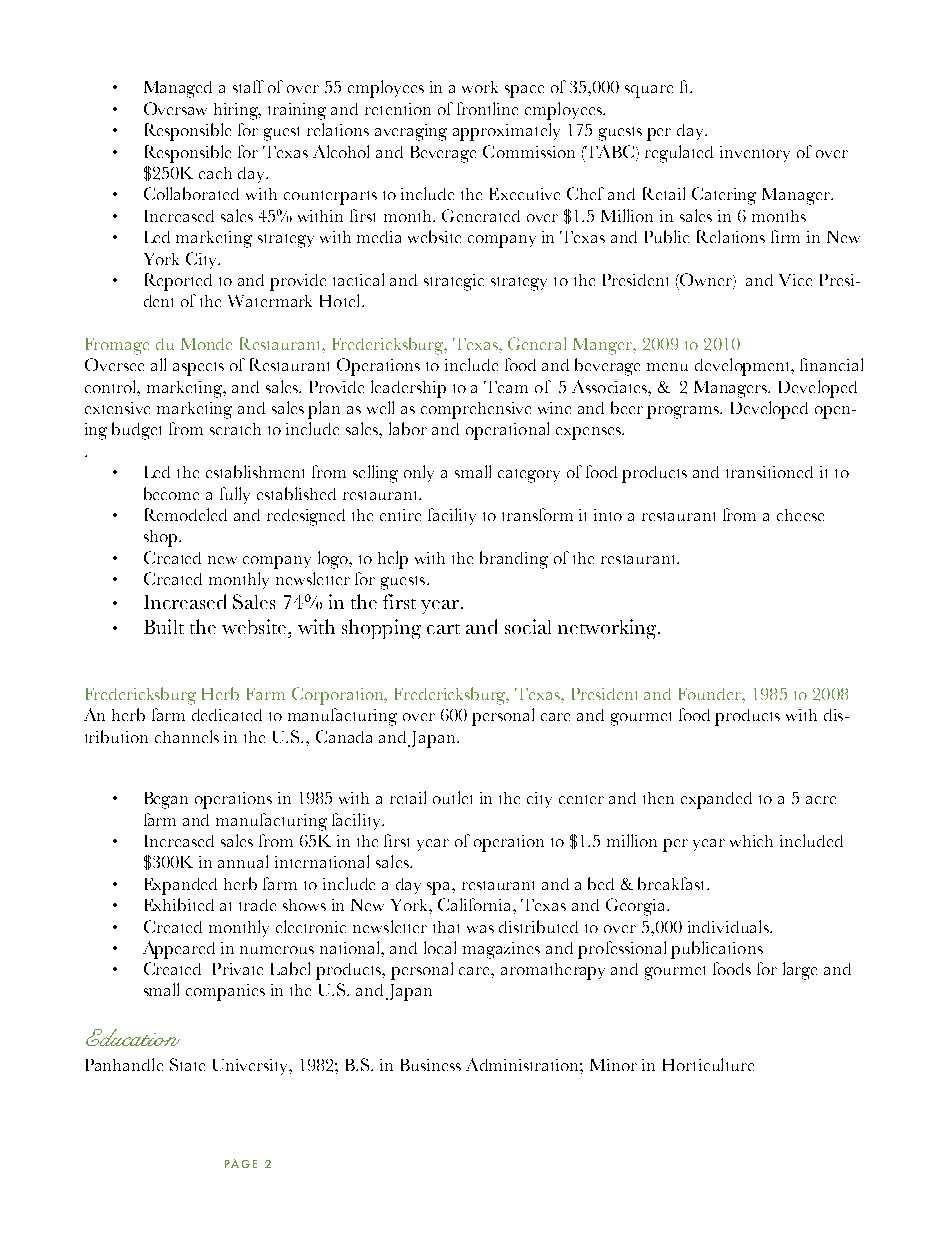 The image size is (952, 1233). I want to click on development, so click(744, 367).
